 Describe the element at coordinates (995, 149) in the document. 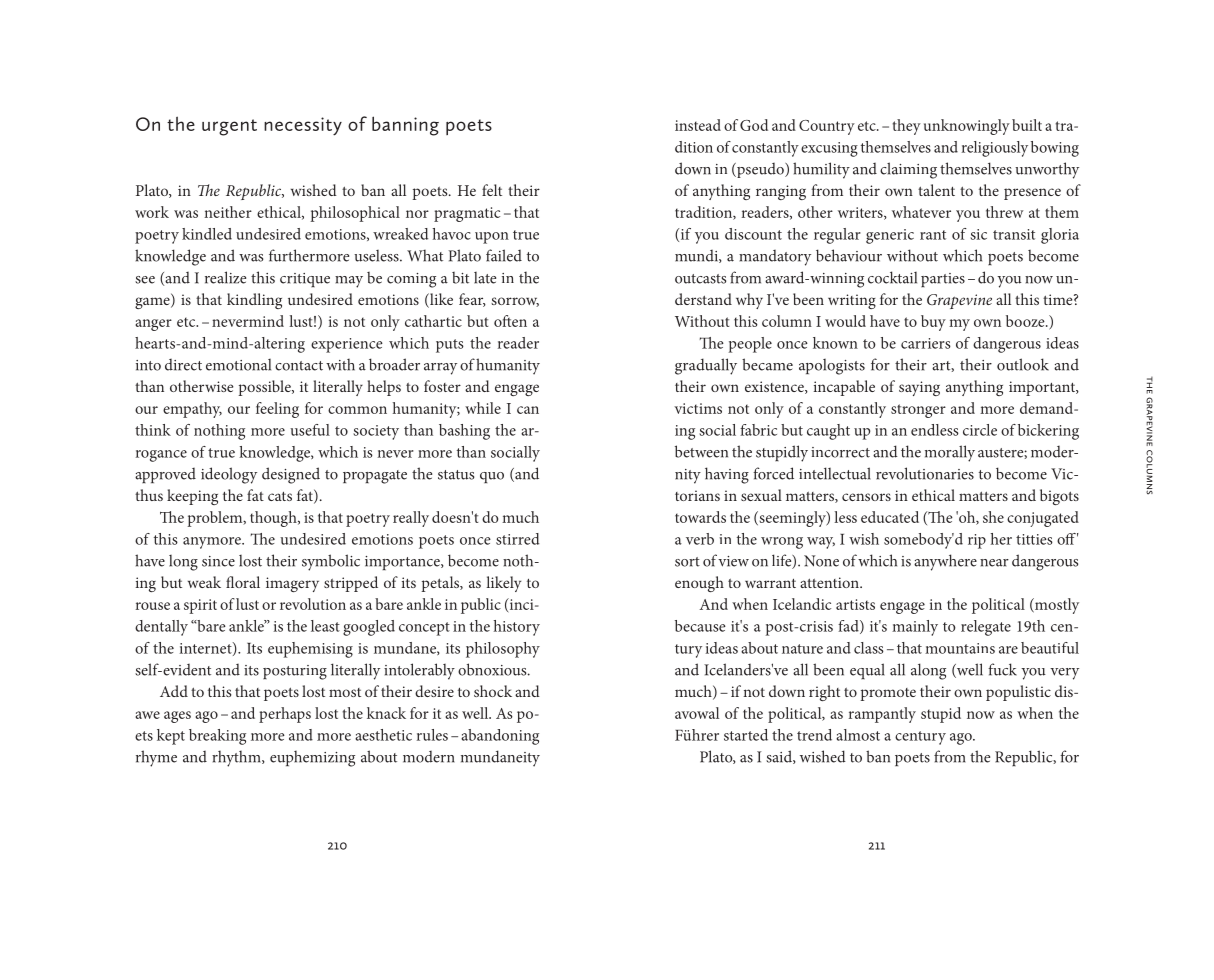

I see `religiously` at that location.
